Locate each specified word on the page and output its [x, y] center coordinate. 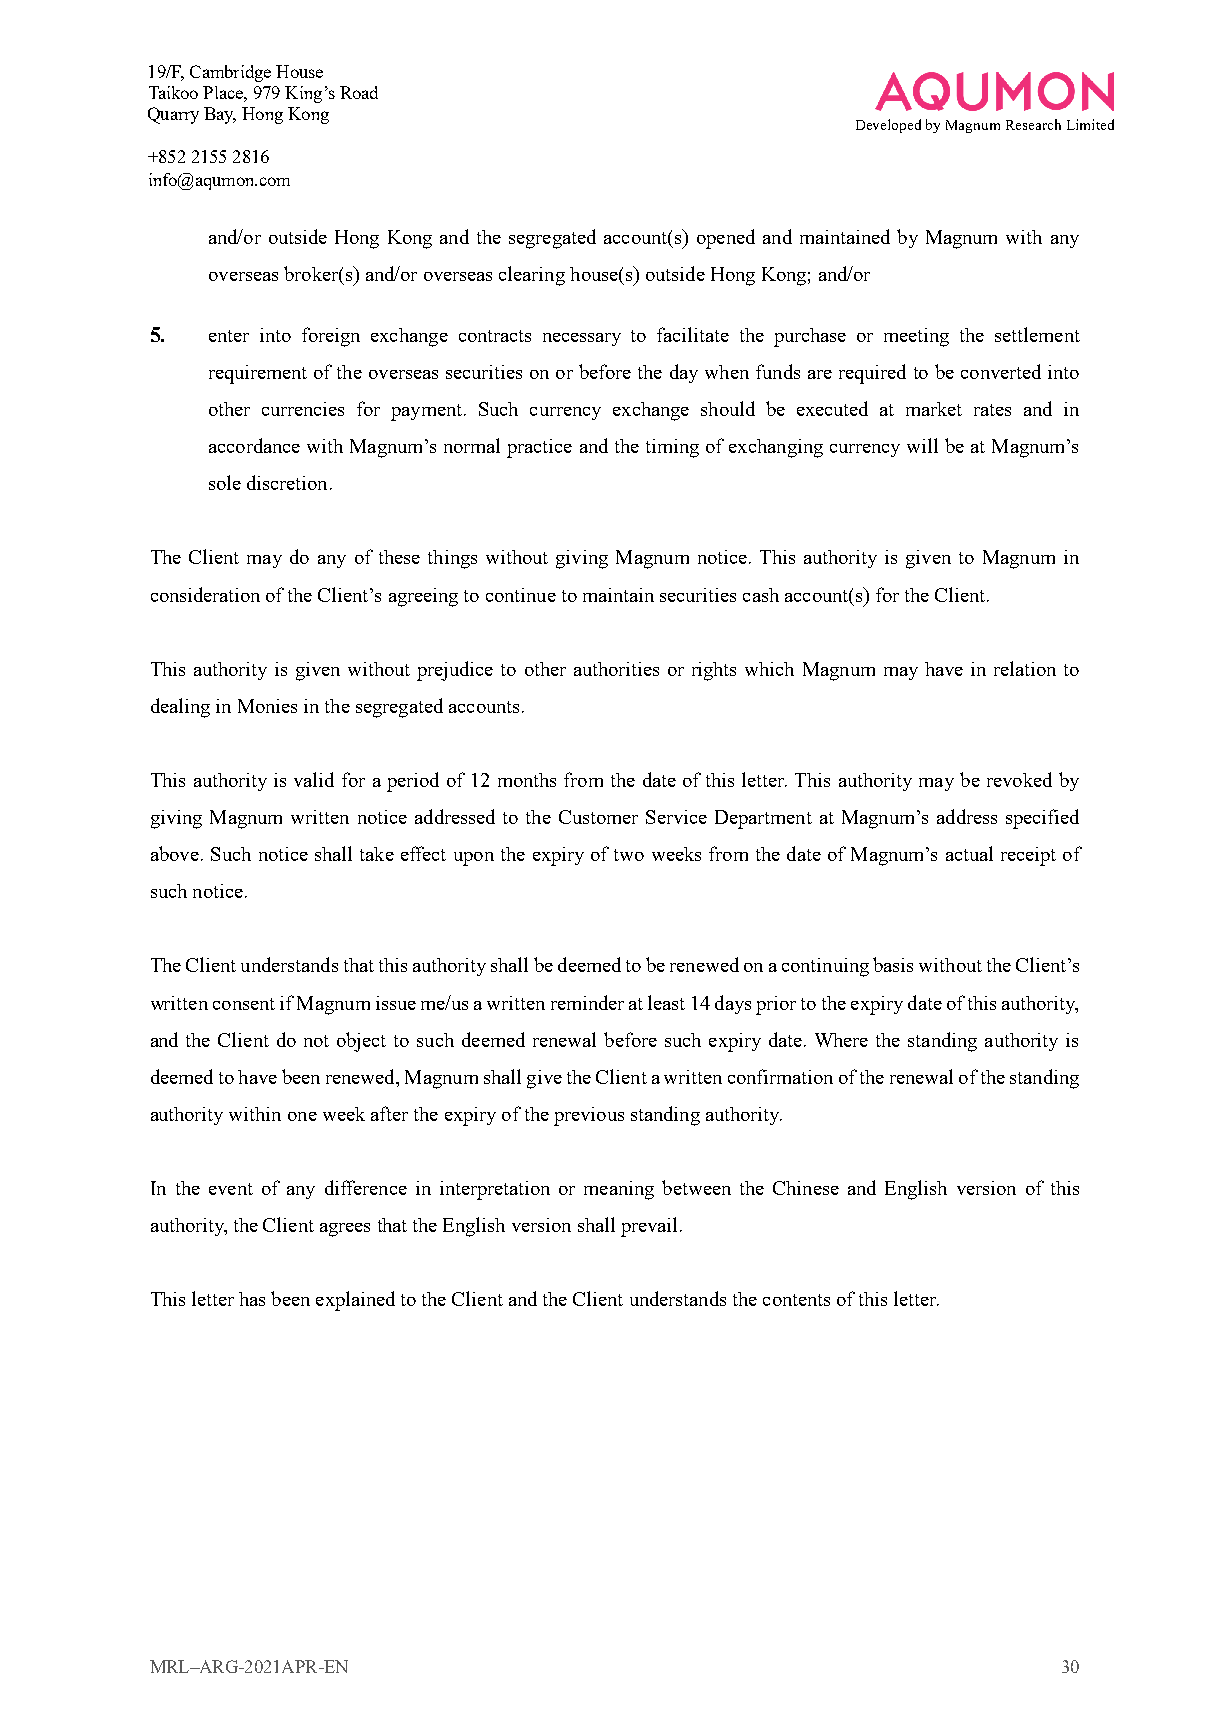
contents [796, 1300]
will [922, 445]
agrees [345, 1230]
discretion [287, 482]
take [377, 854]
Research [1033, 124]
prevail [649, 1227]
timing [672, 448]
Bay [220, 115]
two [629, 855]
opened [726, 239]
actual [969, 853]
